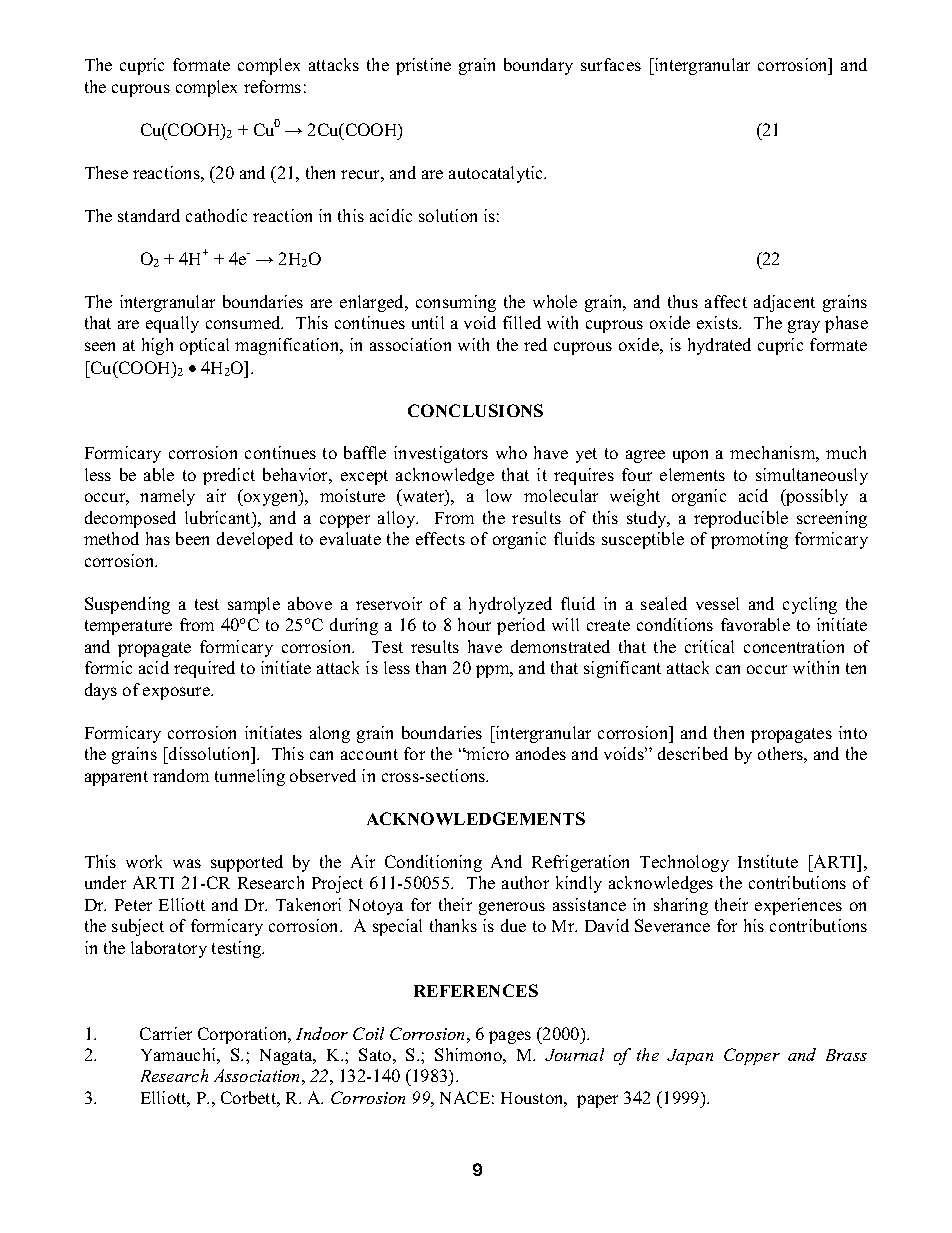 The height and width of the screenshot is (1233, 952). Describe the element at coordinates (510, 605) in the screenshot. I see `hydrolyzed` at that location.
